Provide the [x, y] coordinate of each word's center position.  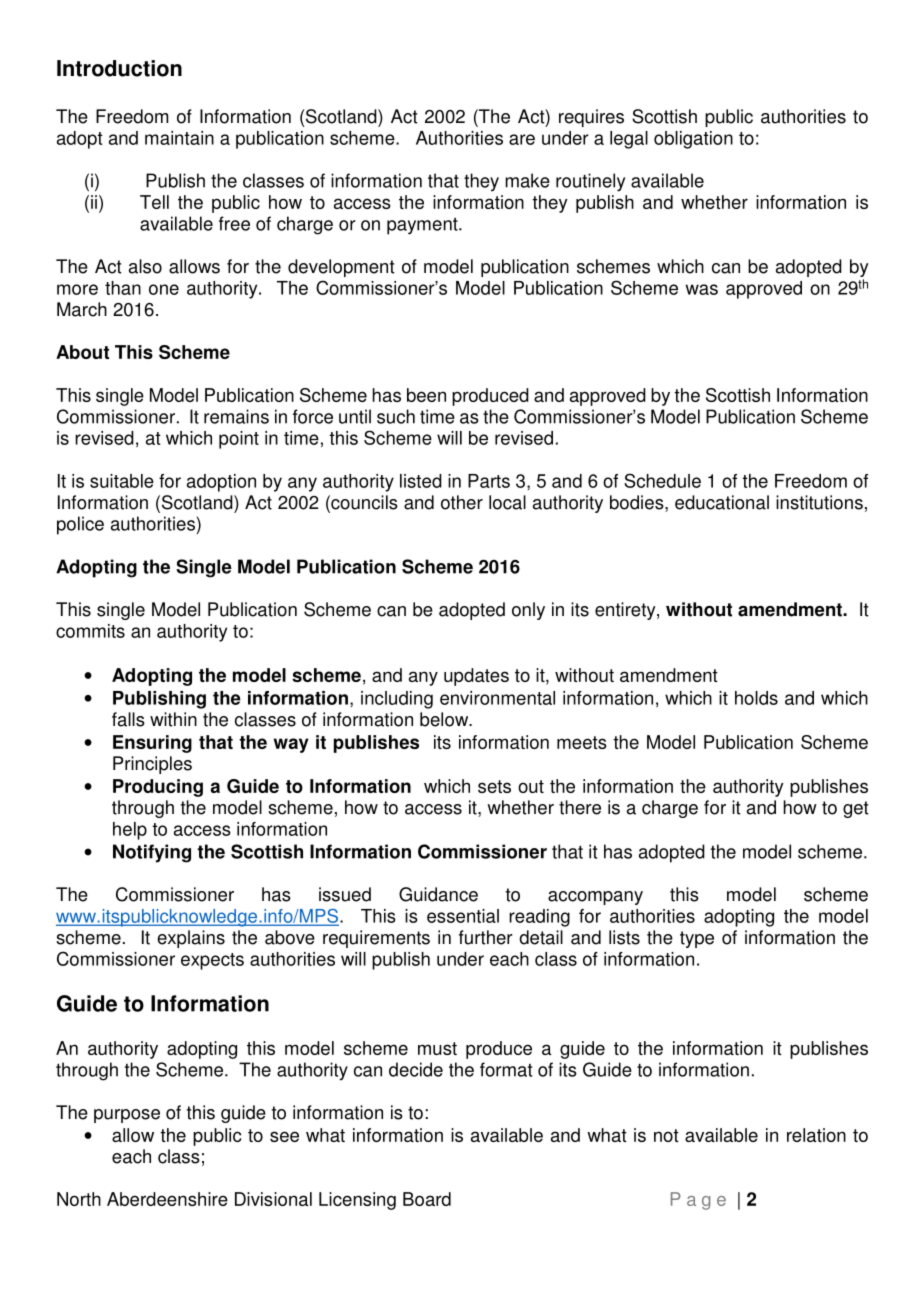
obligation [693, 140]
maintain [179, 138]
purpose [127, 1116]
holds [756, 698]
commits [90, 631]
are [522, 139]
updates [476, 677]
